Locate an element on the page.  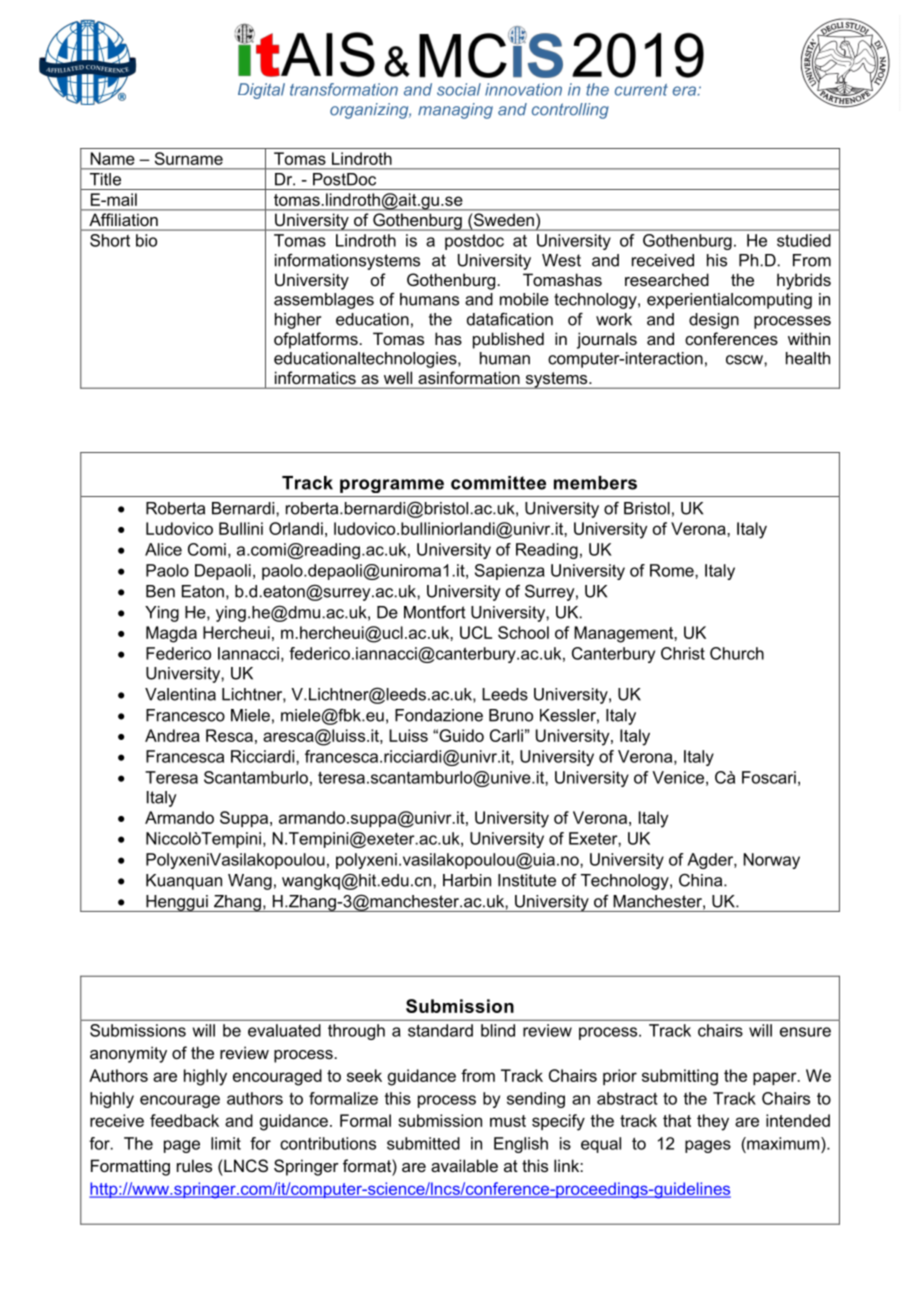
Digital is located at coordinates (261, 91).
